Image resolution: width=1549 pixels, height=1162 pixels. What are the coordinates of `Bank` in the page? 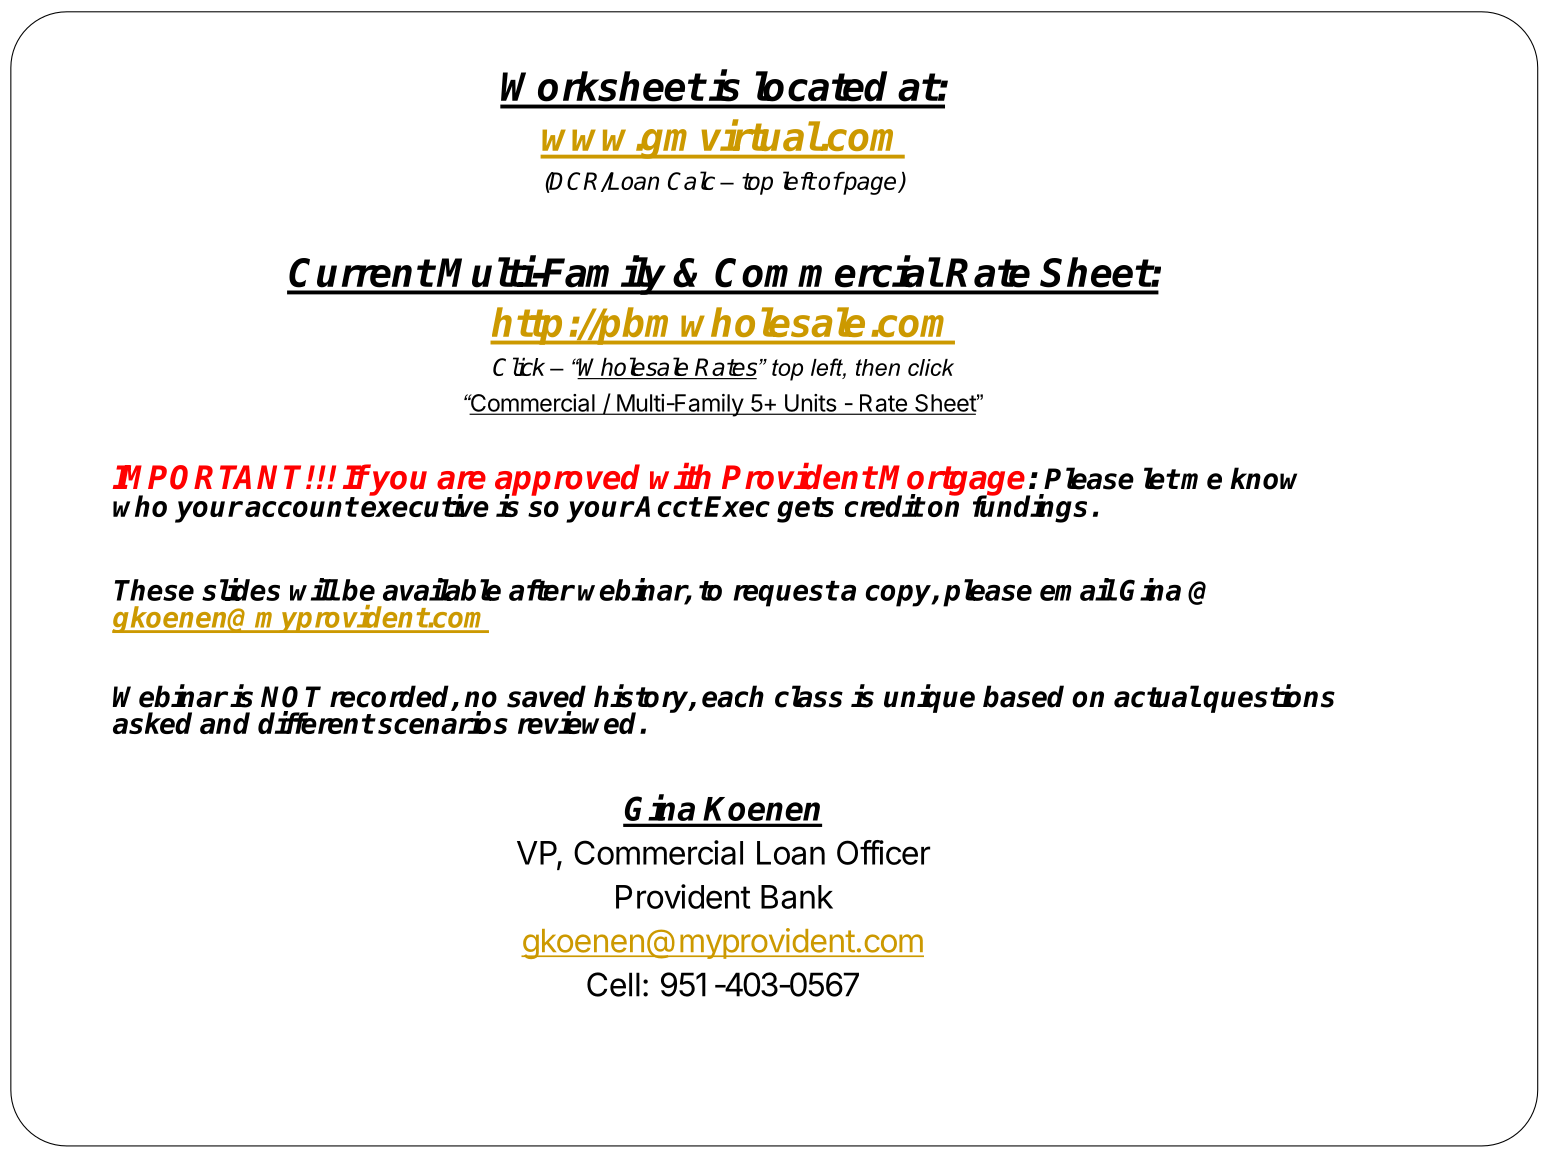 It's located at (797, 897).
